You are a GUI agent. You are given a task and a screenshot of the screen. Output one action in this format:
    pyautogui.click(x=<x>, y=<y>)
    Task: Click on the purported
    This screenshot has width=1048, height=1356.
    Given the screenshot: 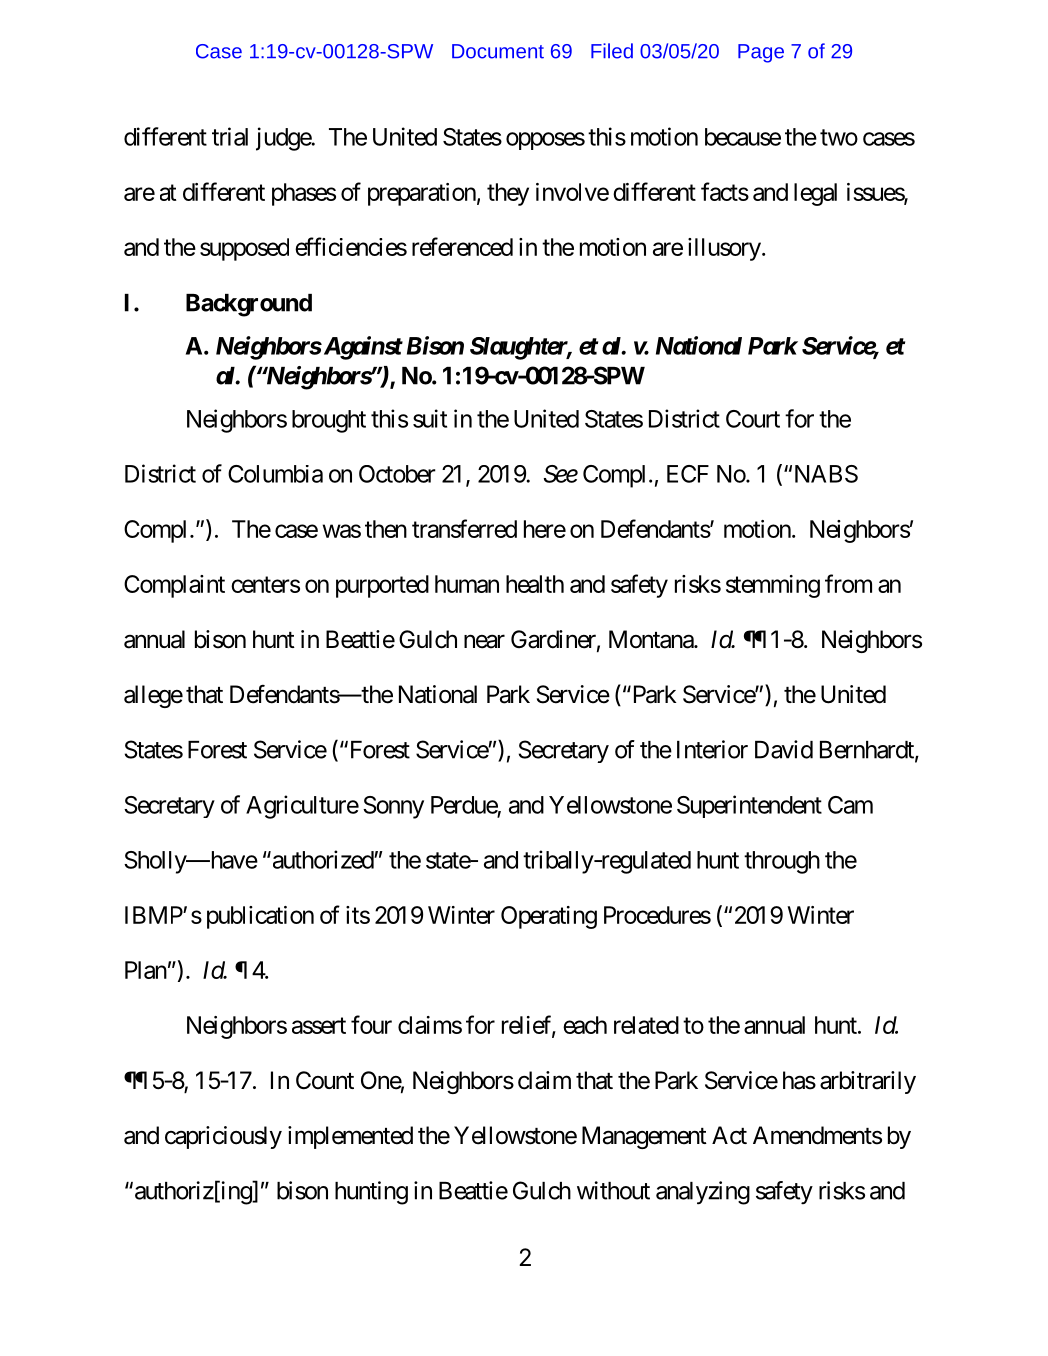 What is the action you would take?
    pyautogui.click(x=382, y=586)
